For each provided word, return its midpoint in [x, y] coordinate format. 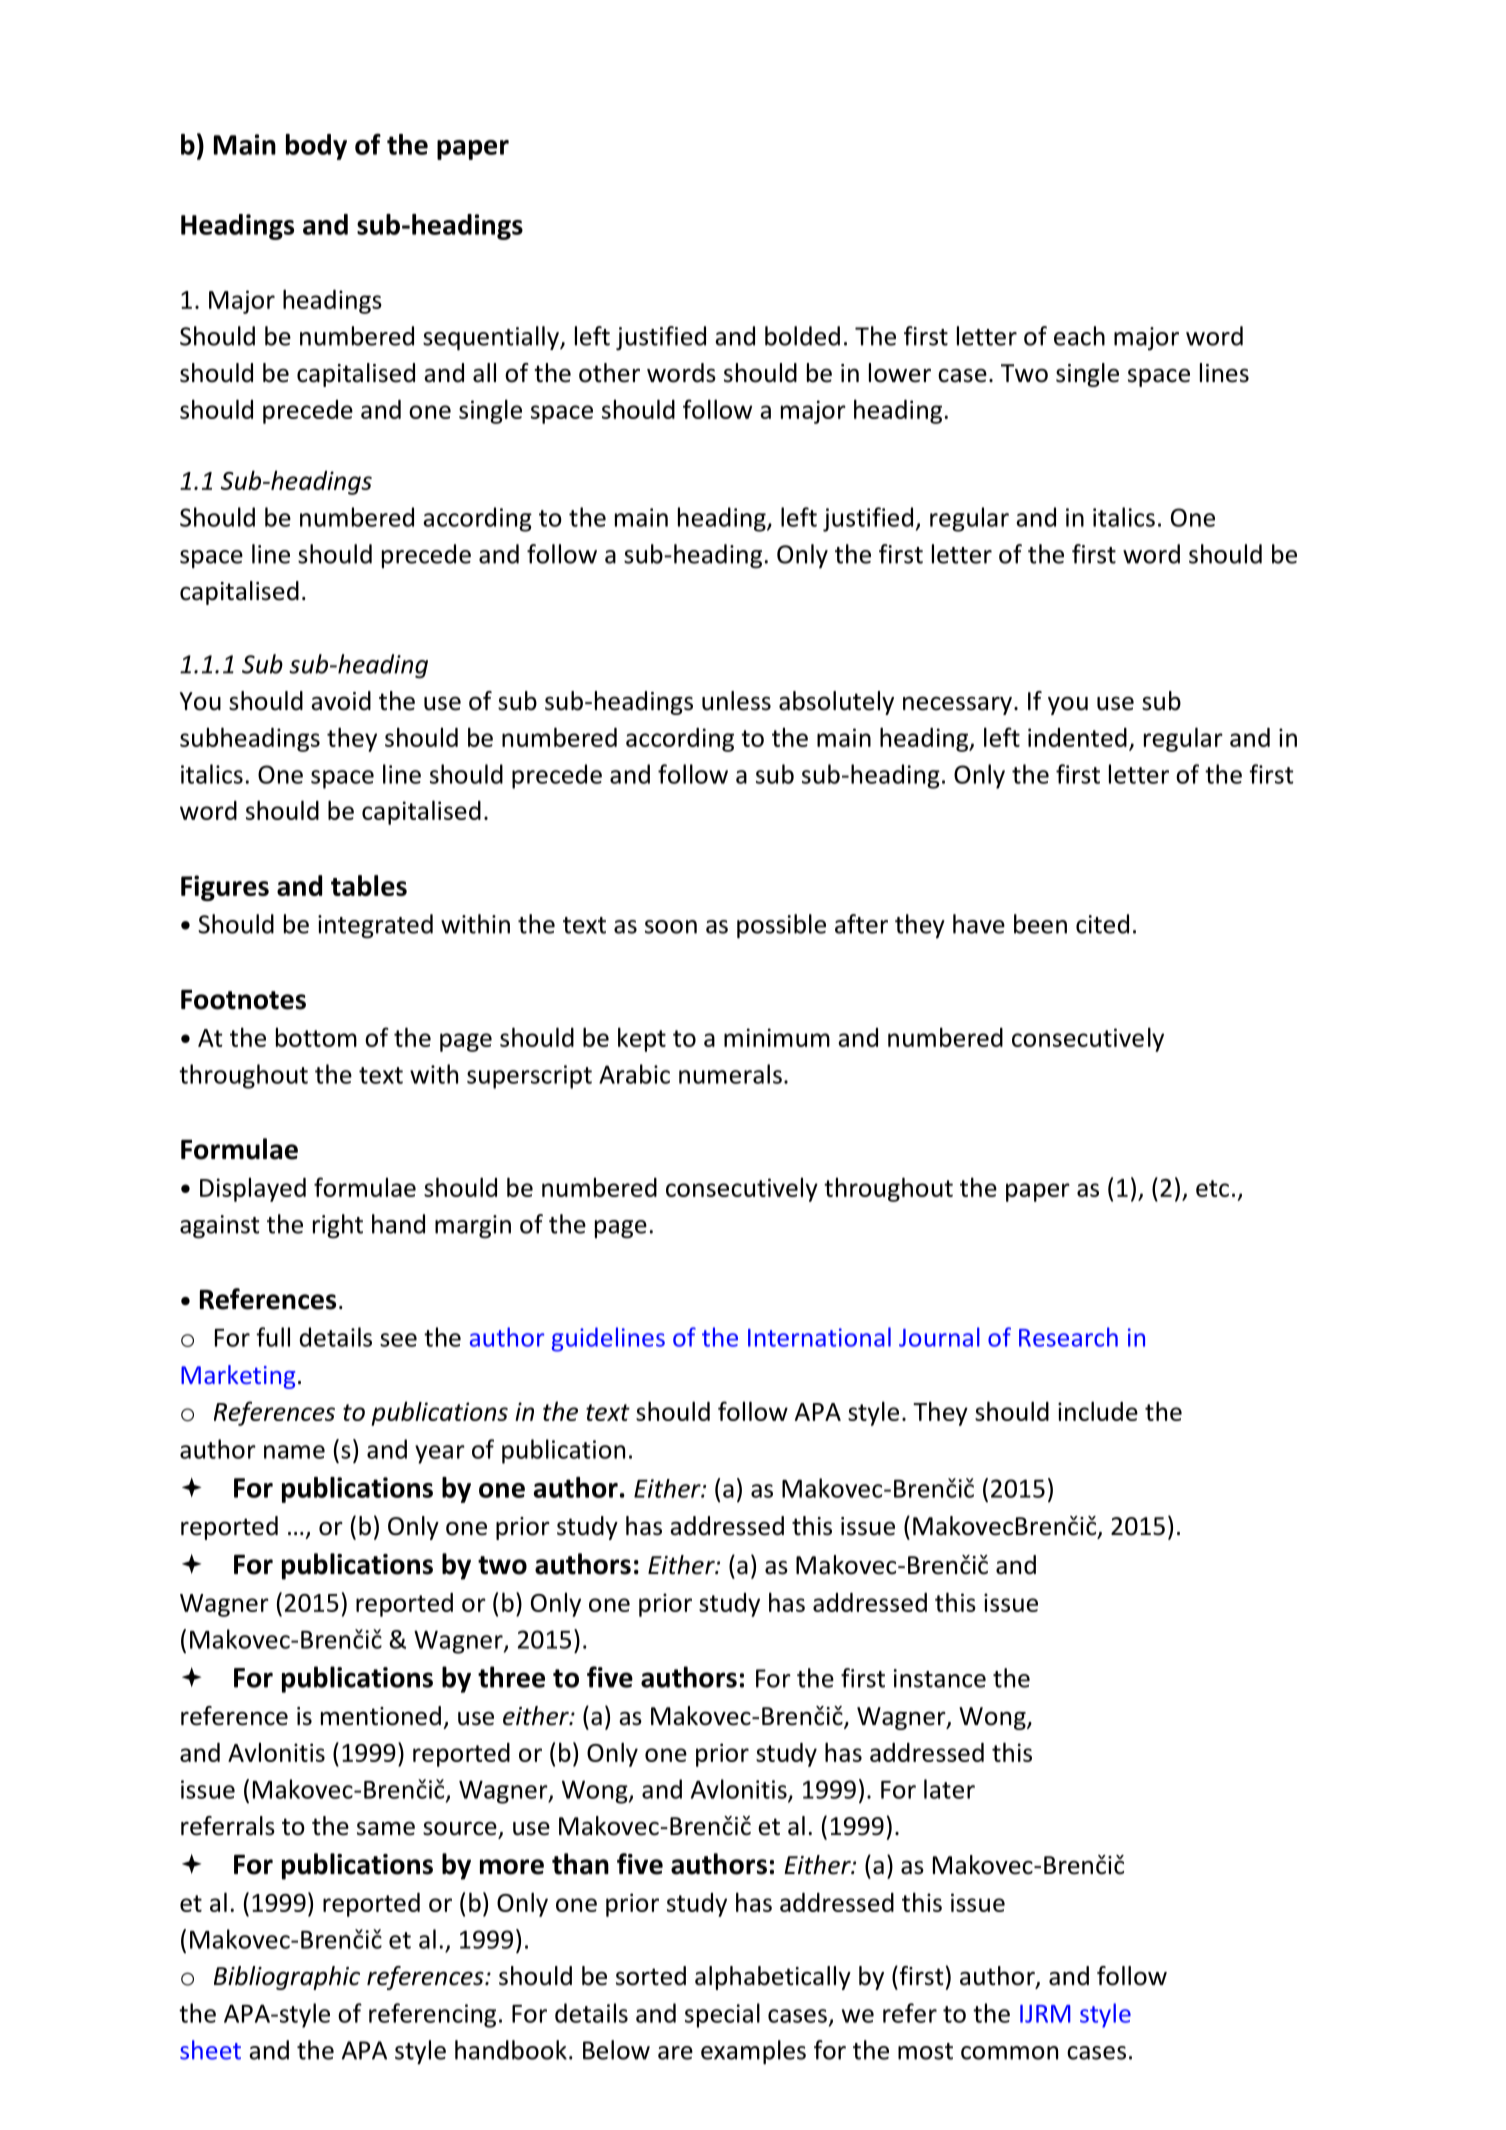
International [819, 1337]
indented [1077, 737]
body [316, 147]
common [1009, 2053]
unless [736, 701]
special [722, 2015]
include [1098, 1411]
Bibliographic [287, 1978]
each [1079, 336]
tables [369, 885]
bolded [802, 336]
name [294, 1452]
